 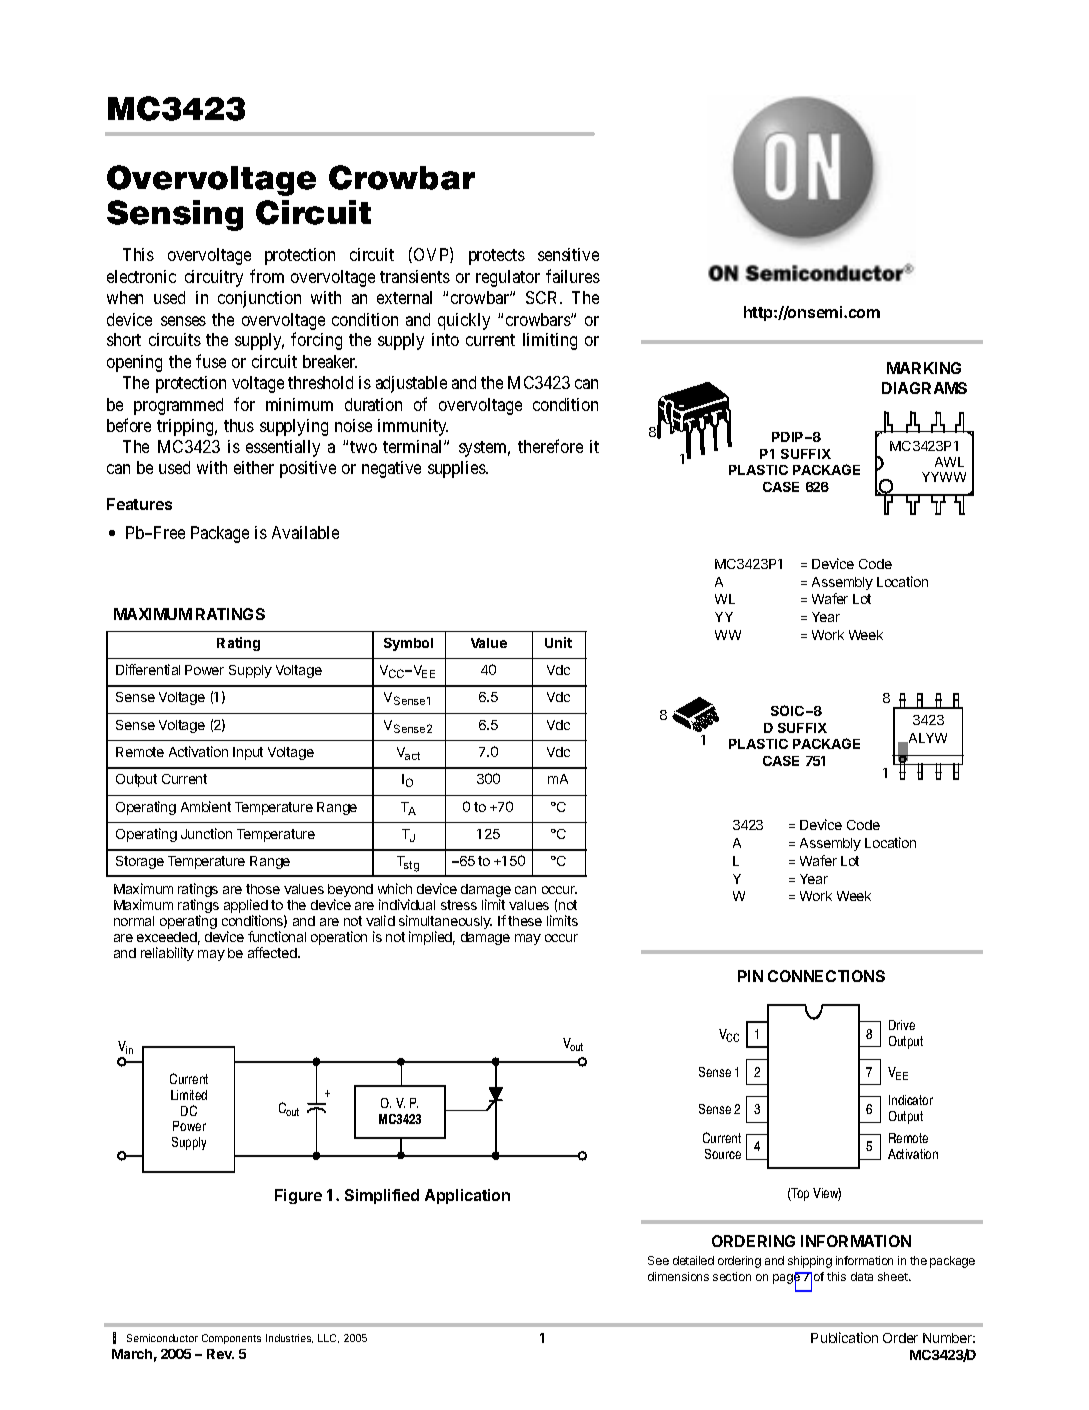 What do you see at coordinates (267, 276) in the image?
I see `from` at bounding box center [267, 276].
